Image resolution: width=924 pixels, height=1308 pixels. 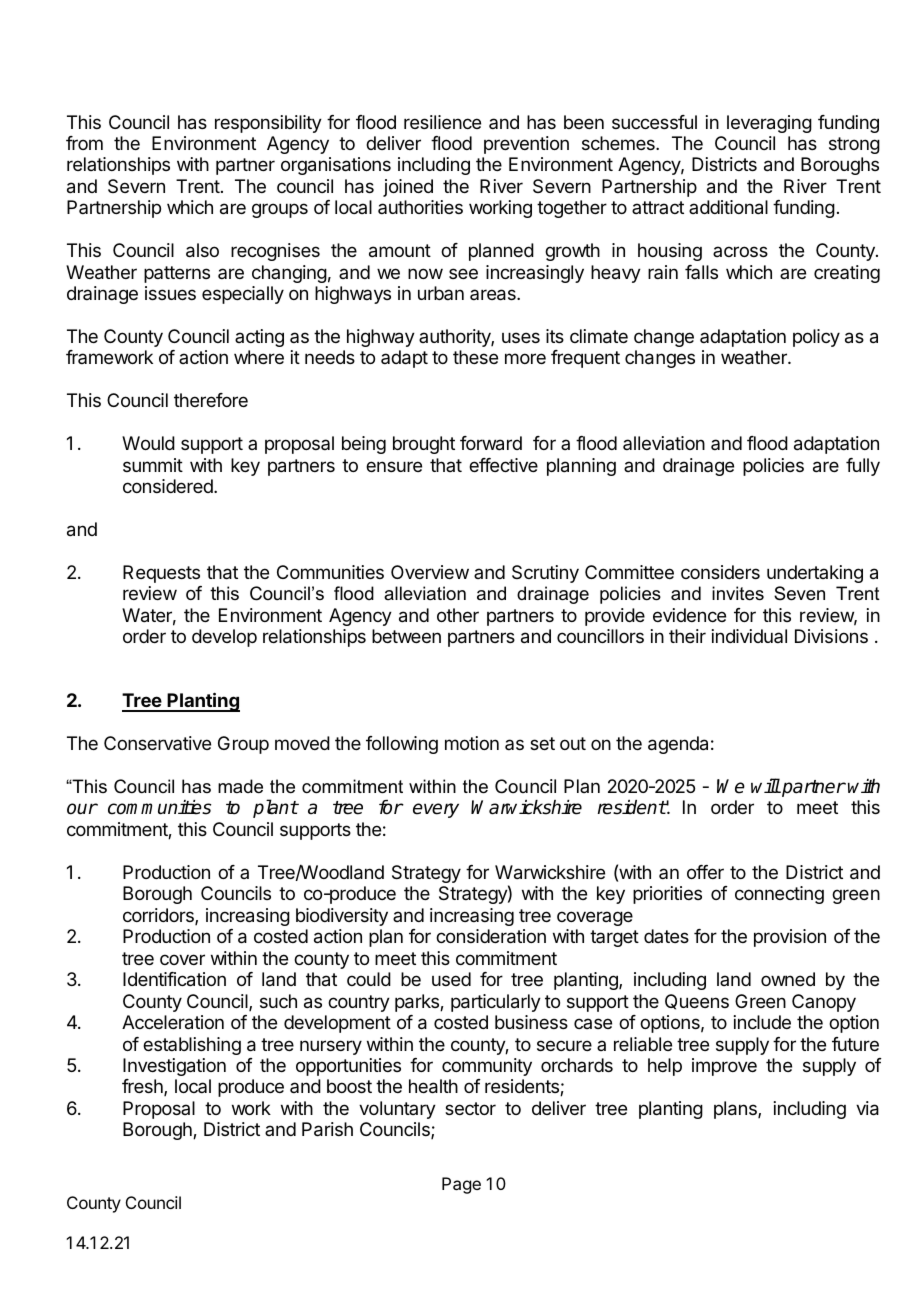 I want to click on considered, so click(x=169, y=486).
